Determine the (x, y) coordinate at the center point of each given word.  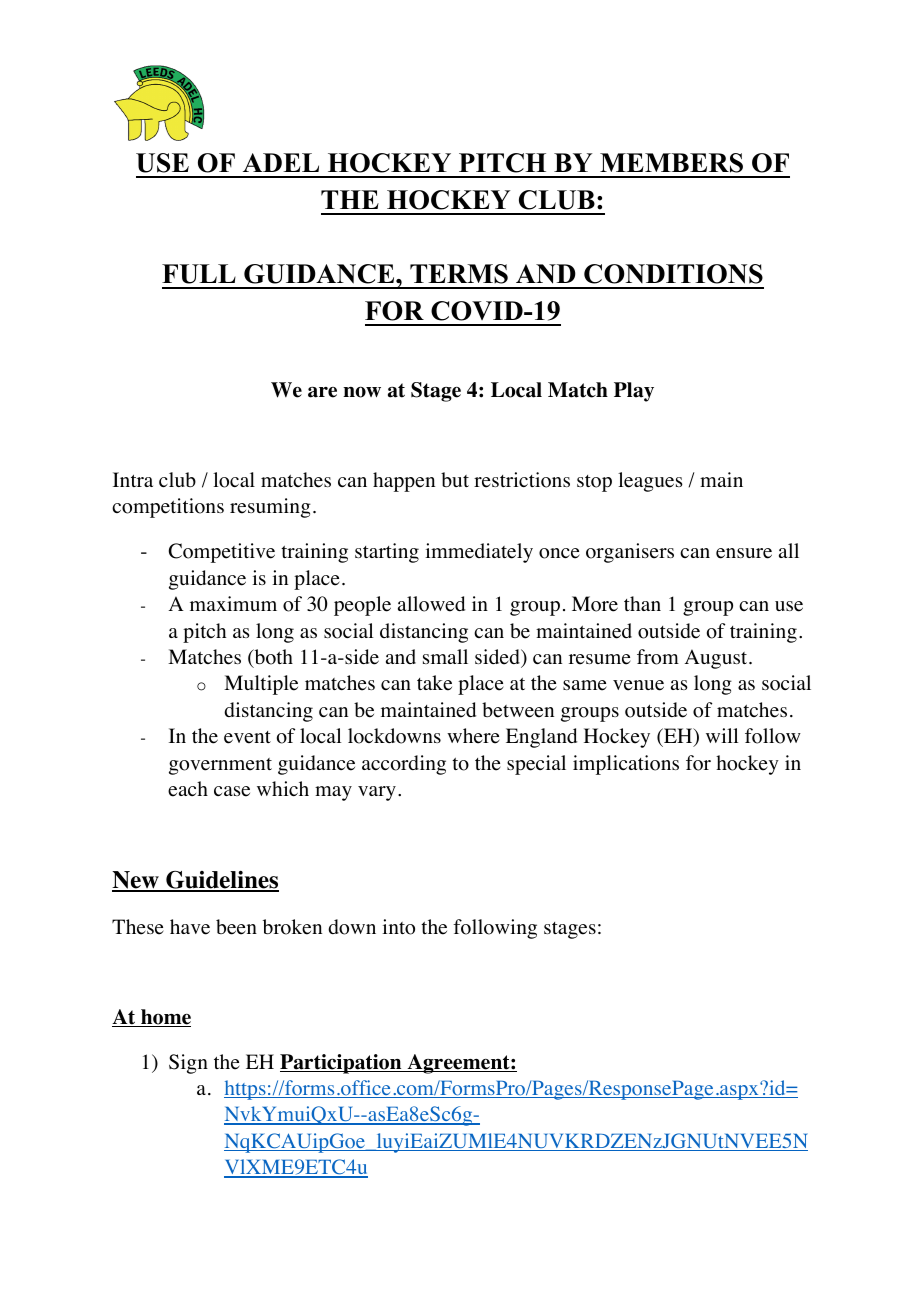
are (322, 392)
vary (377, 793)
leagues (650, 482)
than (642, 603)
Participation (342, 1064)
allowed (431, 604)
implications (626, 765)
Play (634, 392)
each (188, 789)
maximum (233, 603)
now (362, 392)
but (455, 479)
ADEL (281, 162)
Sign (188, 1064)
